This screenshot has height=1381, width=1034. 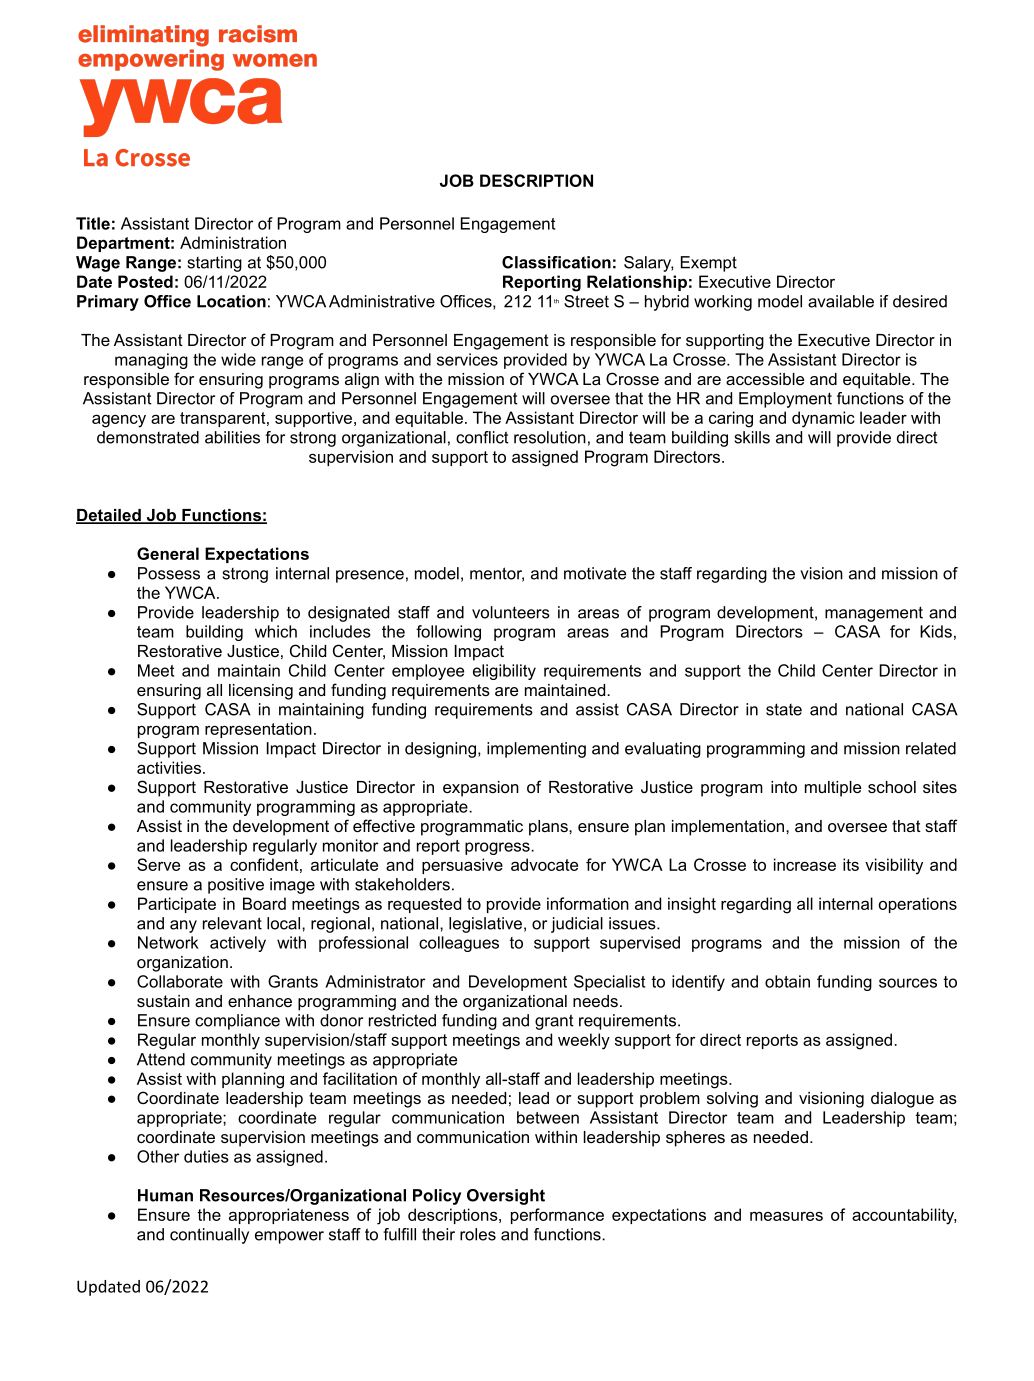 What do you see at coordinates (823, 419) in the screenshot?
I see `dynamic` at bounding box center [823, 419].
